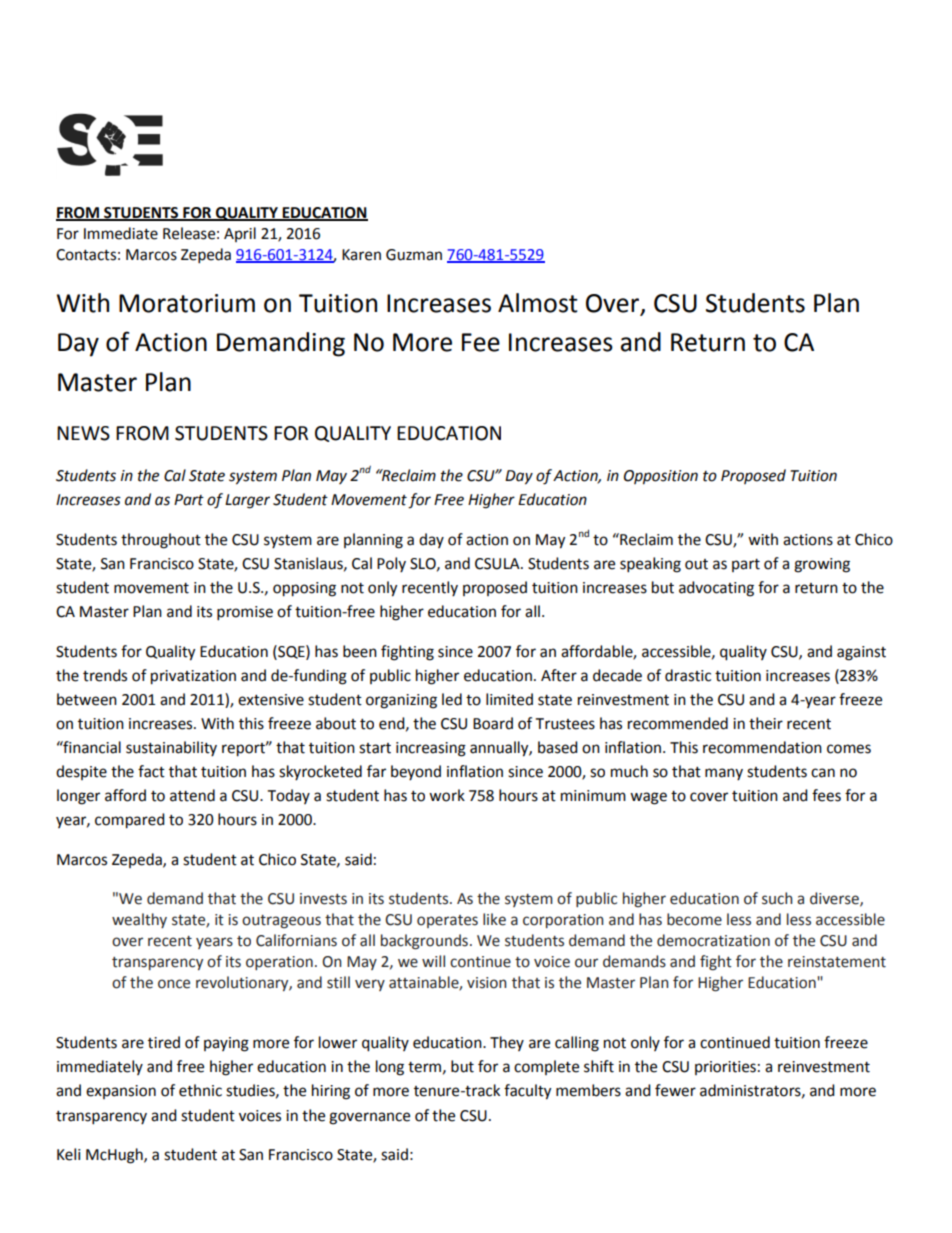 This screenshot has width=952, height=1233. What do you see at coordinates (777, 898) in the screenshot?
I see `such` at bounding box center [777, 898].
